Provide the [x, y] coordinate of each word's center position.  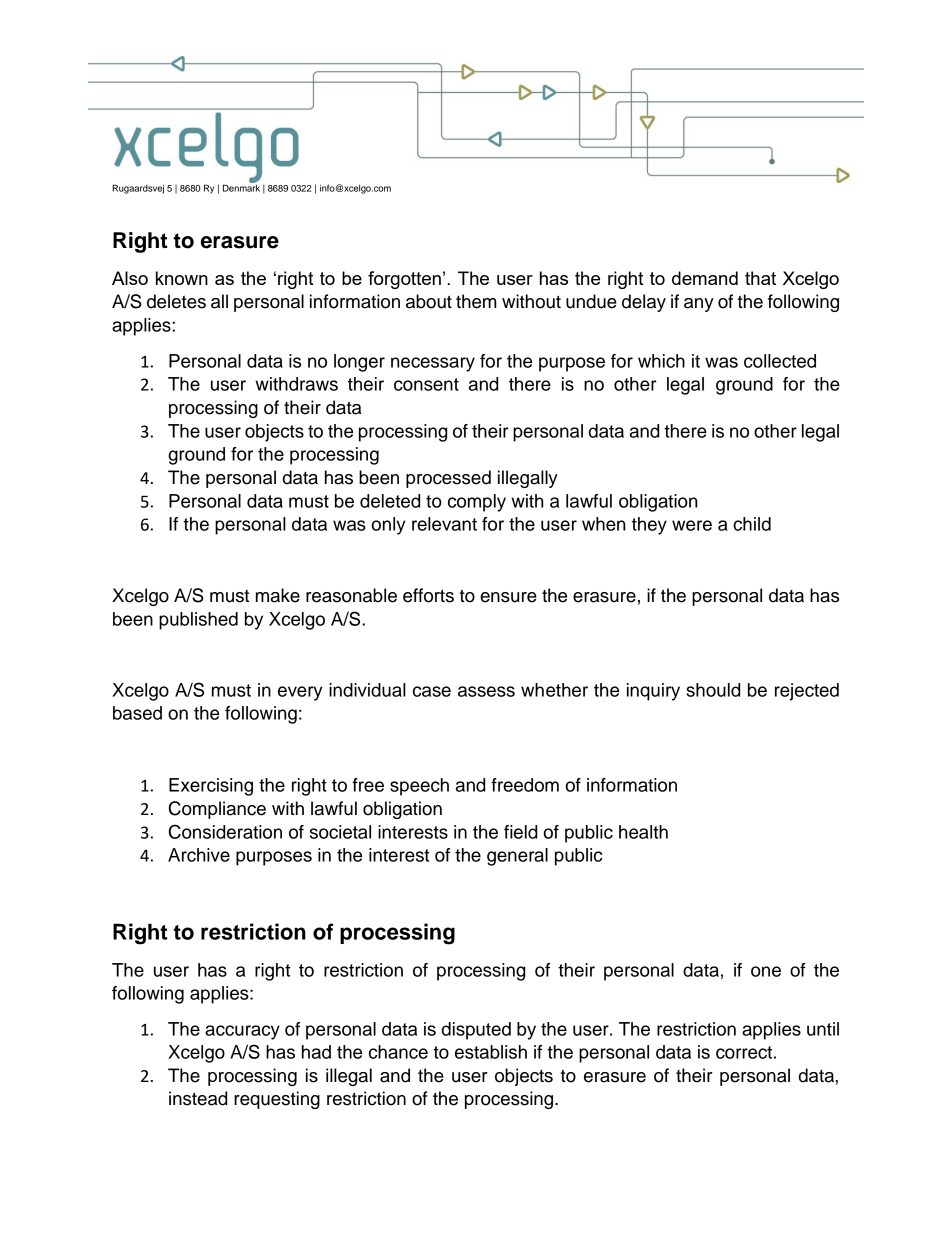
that [760, 278]
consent [426, 384]
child [752, 524]
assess [486, 691]
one [766, 971]
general [517, 857]
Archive [199, 855]
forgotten [404, 280]
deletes [176, 301]
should [713, 690]
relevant [444, 524]
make [278, 595]
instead [198, 1098]
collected [780, 361]
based [137, 713]
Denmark [241, 188]
